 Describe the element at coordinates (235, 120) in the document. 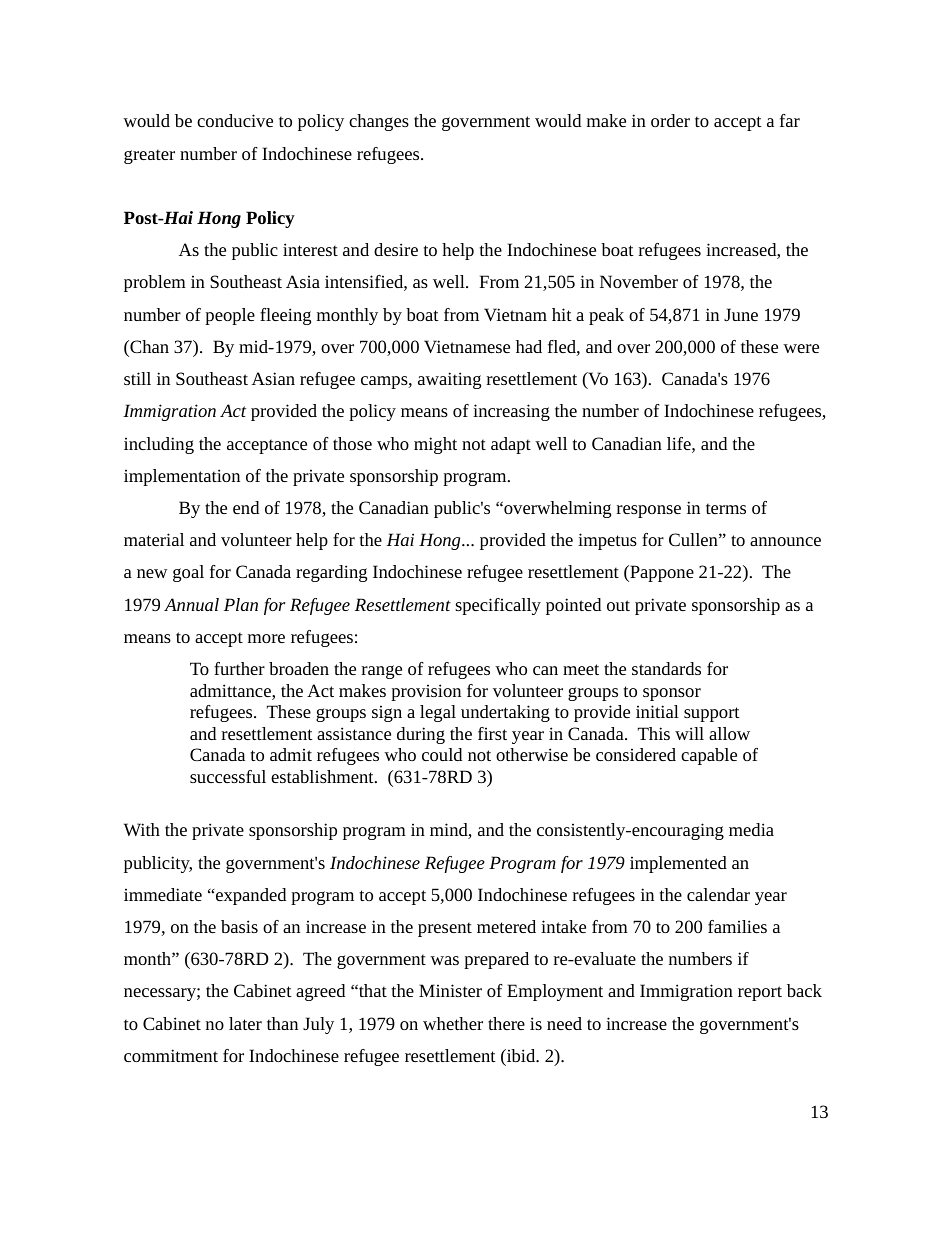

I see `conducive` at that location.
